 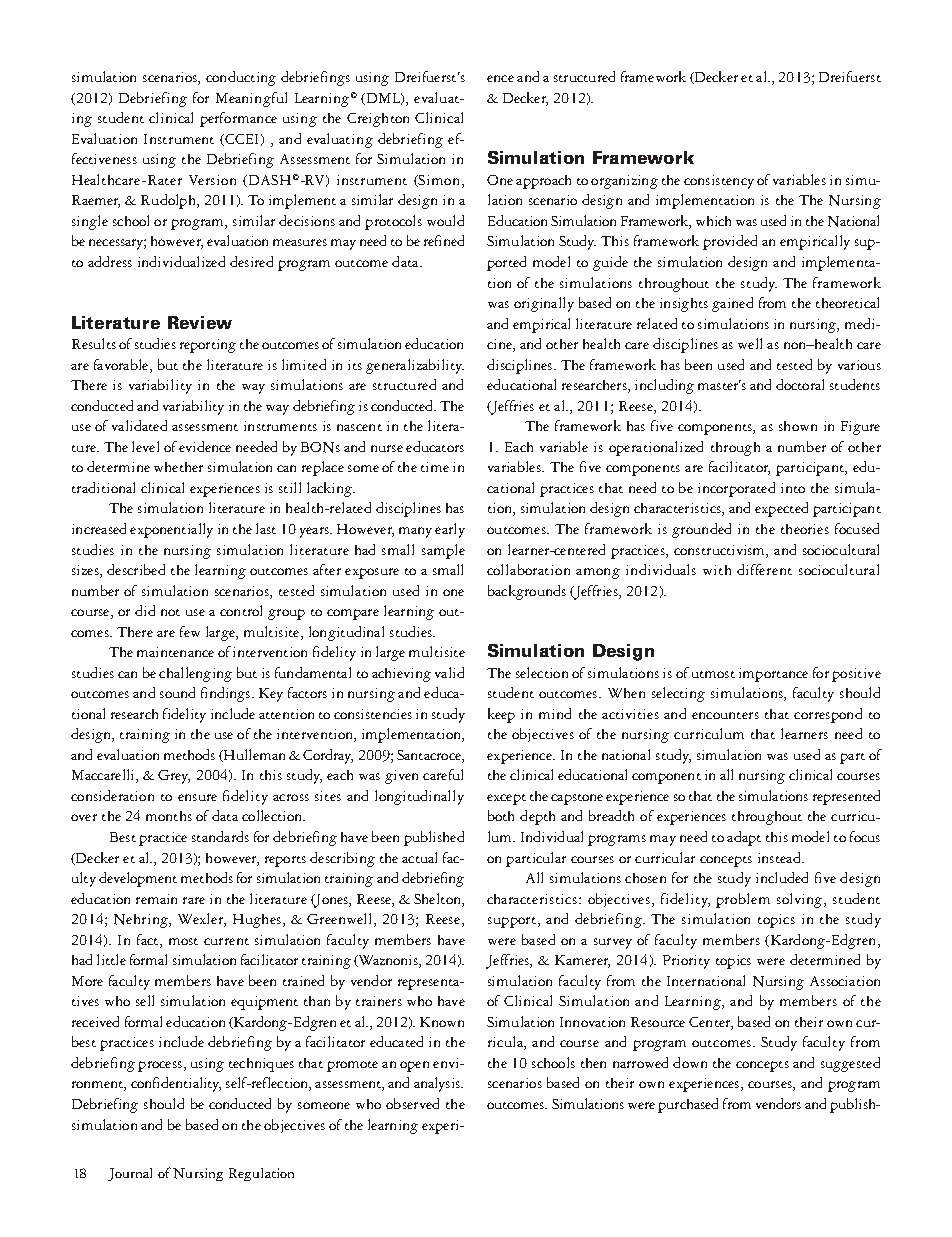 I want to click on performance, so click(x=238, y=119).
